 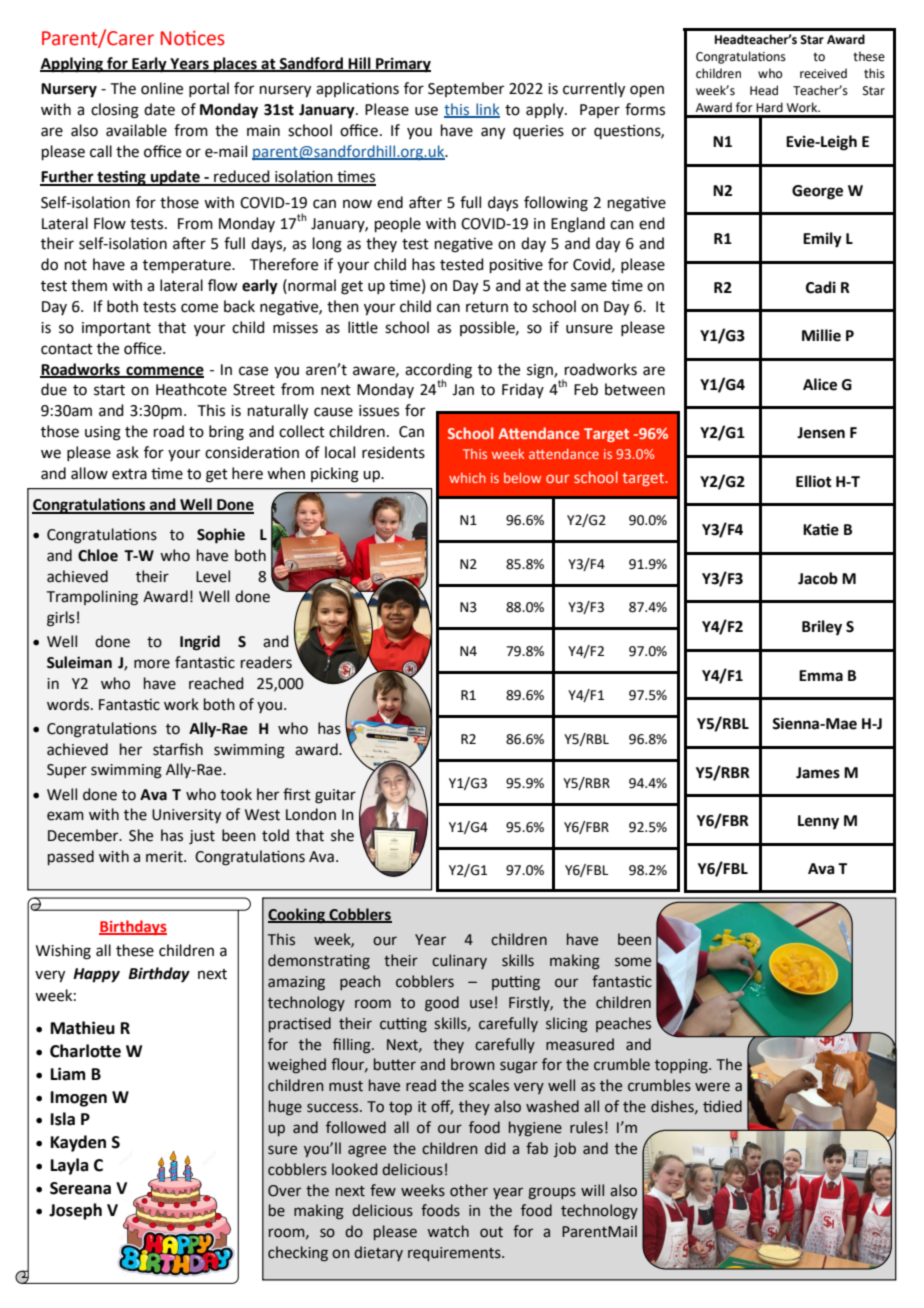 I want to click on Lenny, so click(x=818, y=822).
